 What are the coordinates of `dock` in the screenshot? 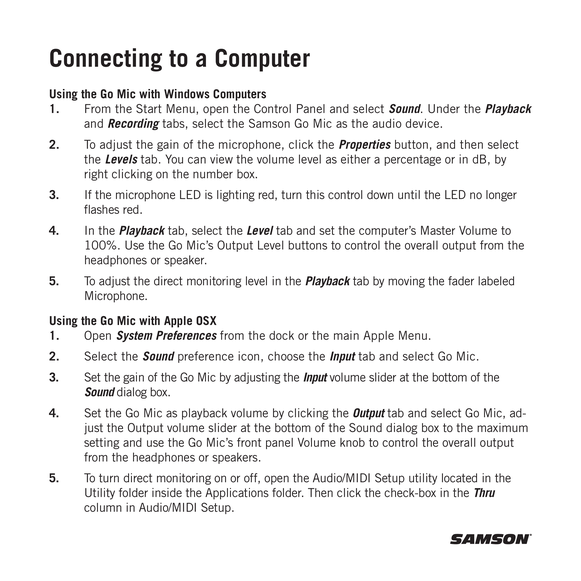 It's located at (281, 335).
